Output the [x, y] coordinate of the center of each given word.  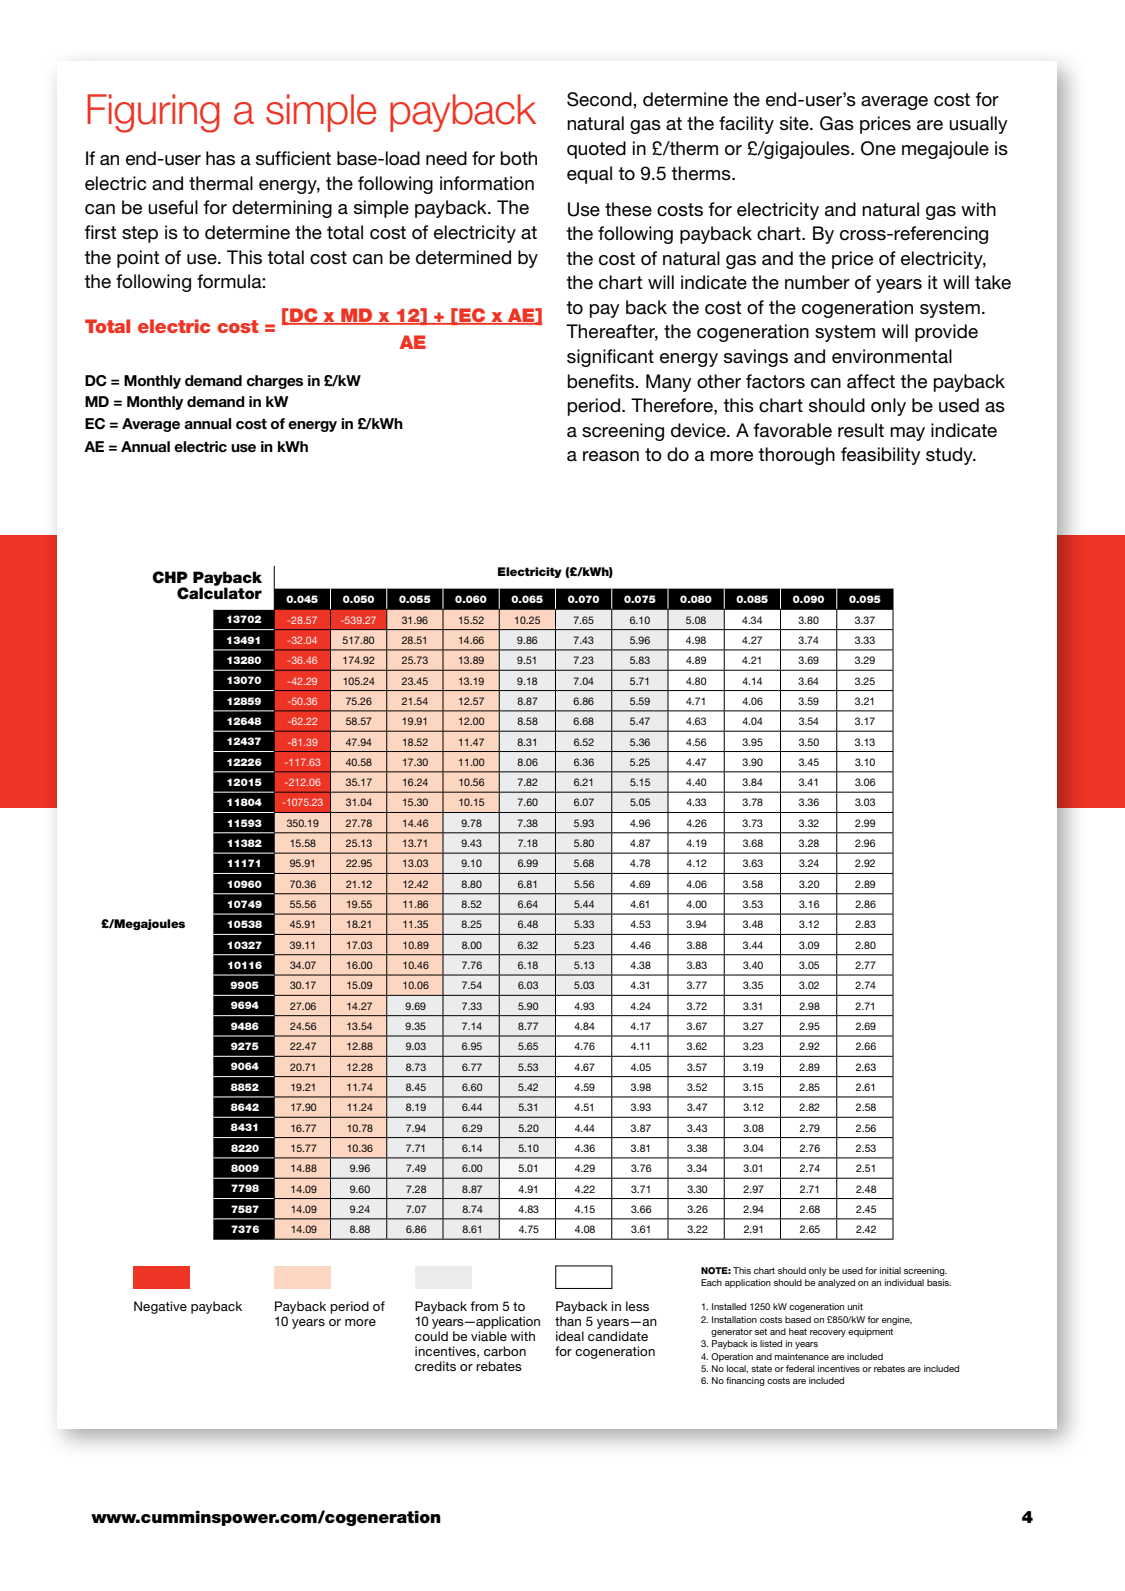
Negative [160, 1307]
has [220, 158]
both [519, 158]
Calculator [219, 592]
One [878, 148]
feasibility [881, 456]
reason [611, 456]
